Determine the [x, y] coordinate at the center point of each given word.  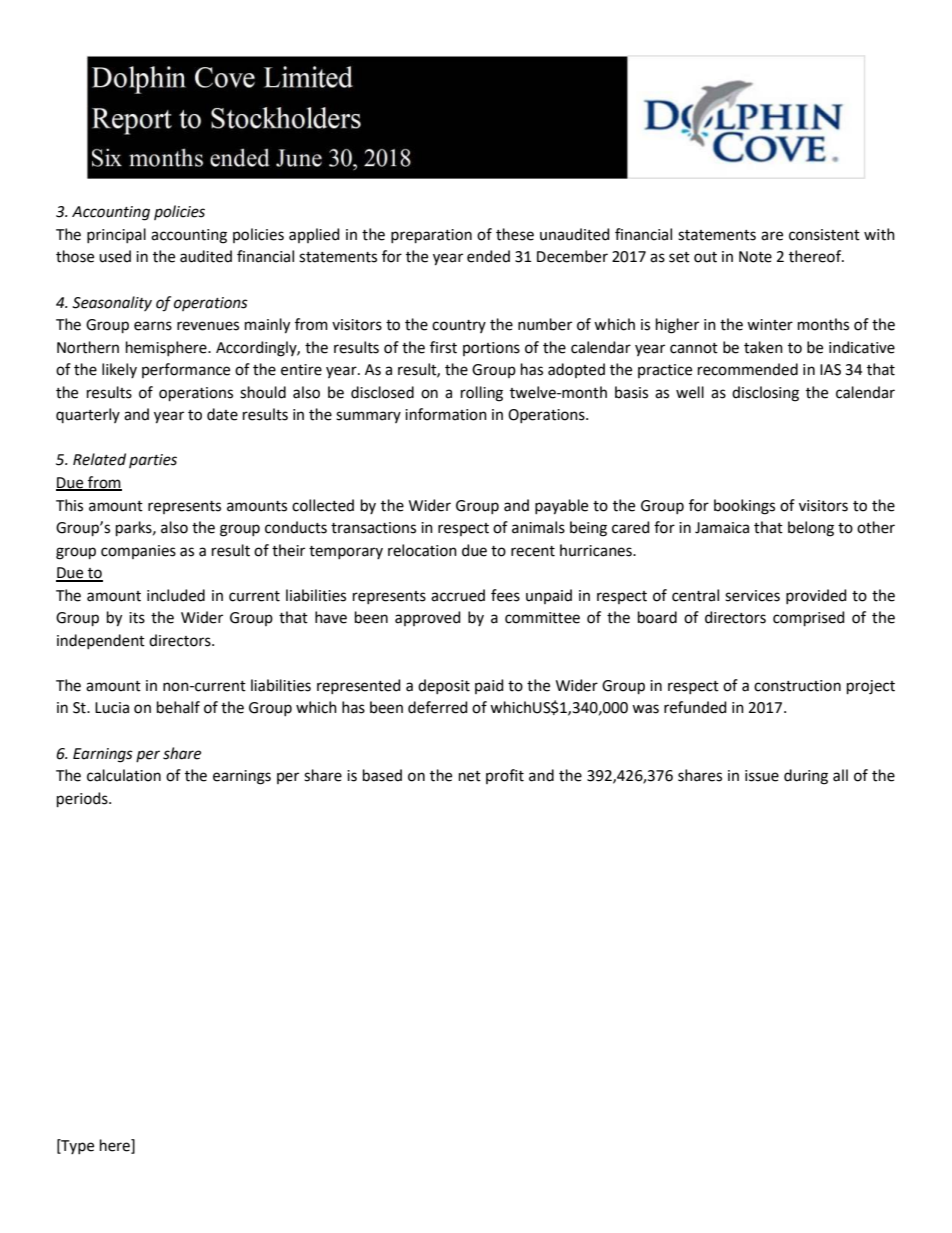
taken [763, 347]
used [115, 256]
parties [153, 461]
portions [491, 349]
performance [186, 370]
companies [138, 552]
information [446, 414]
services [752, 596]
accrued [458, 595]
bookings [744, 507]
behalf [178, 707]
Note [755, 257]
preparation [431, 236]
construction [797, 686]
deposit [444, 686]
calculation [124, 775]
